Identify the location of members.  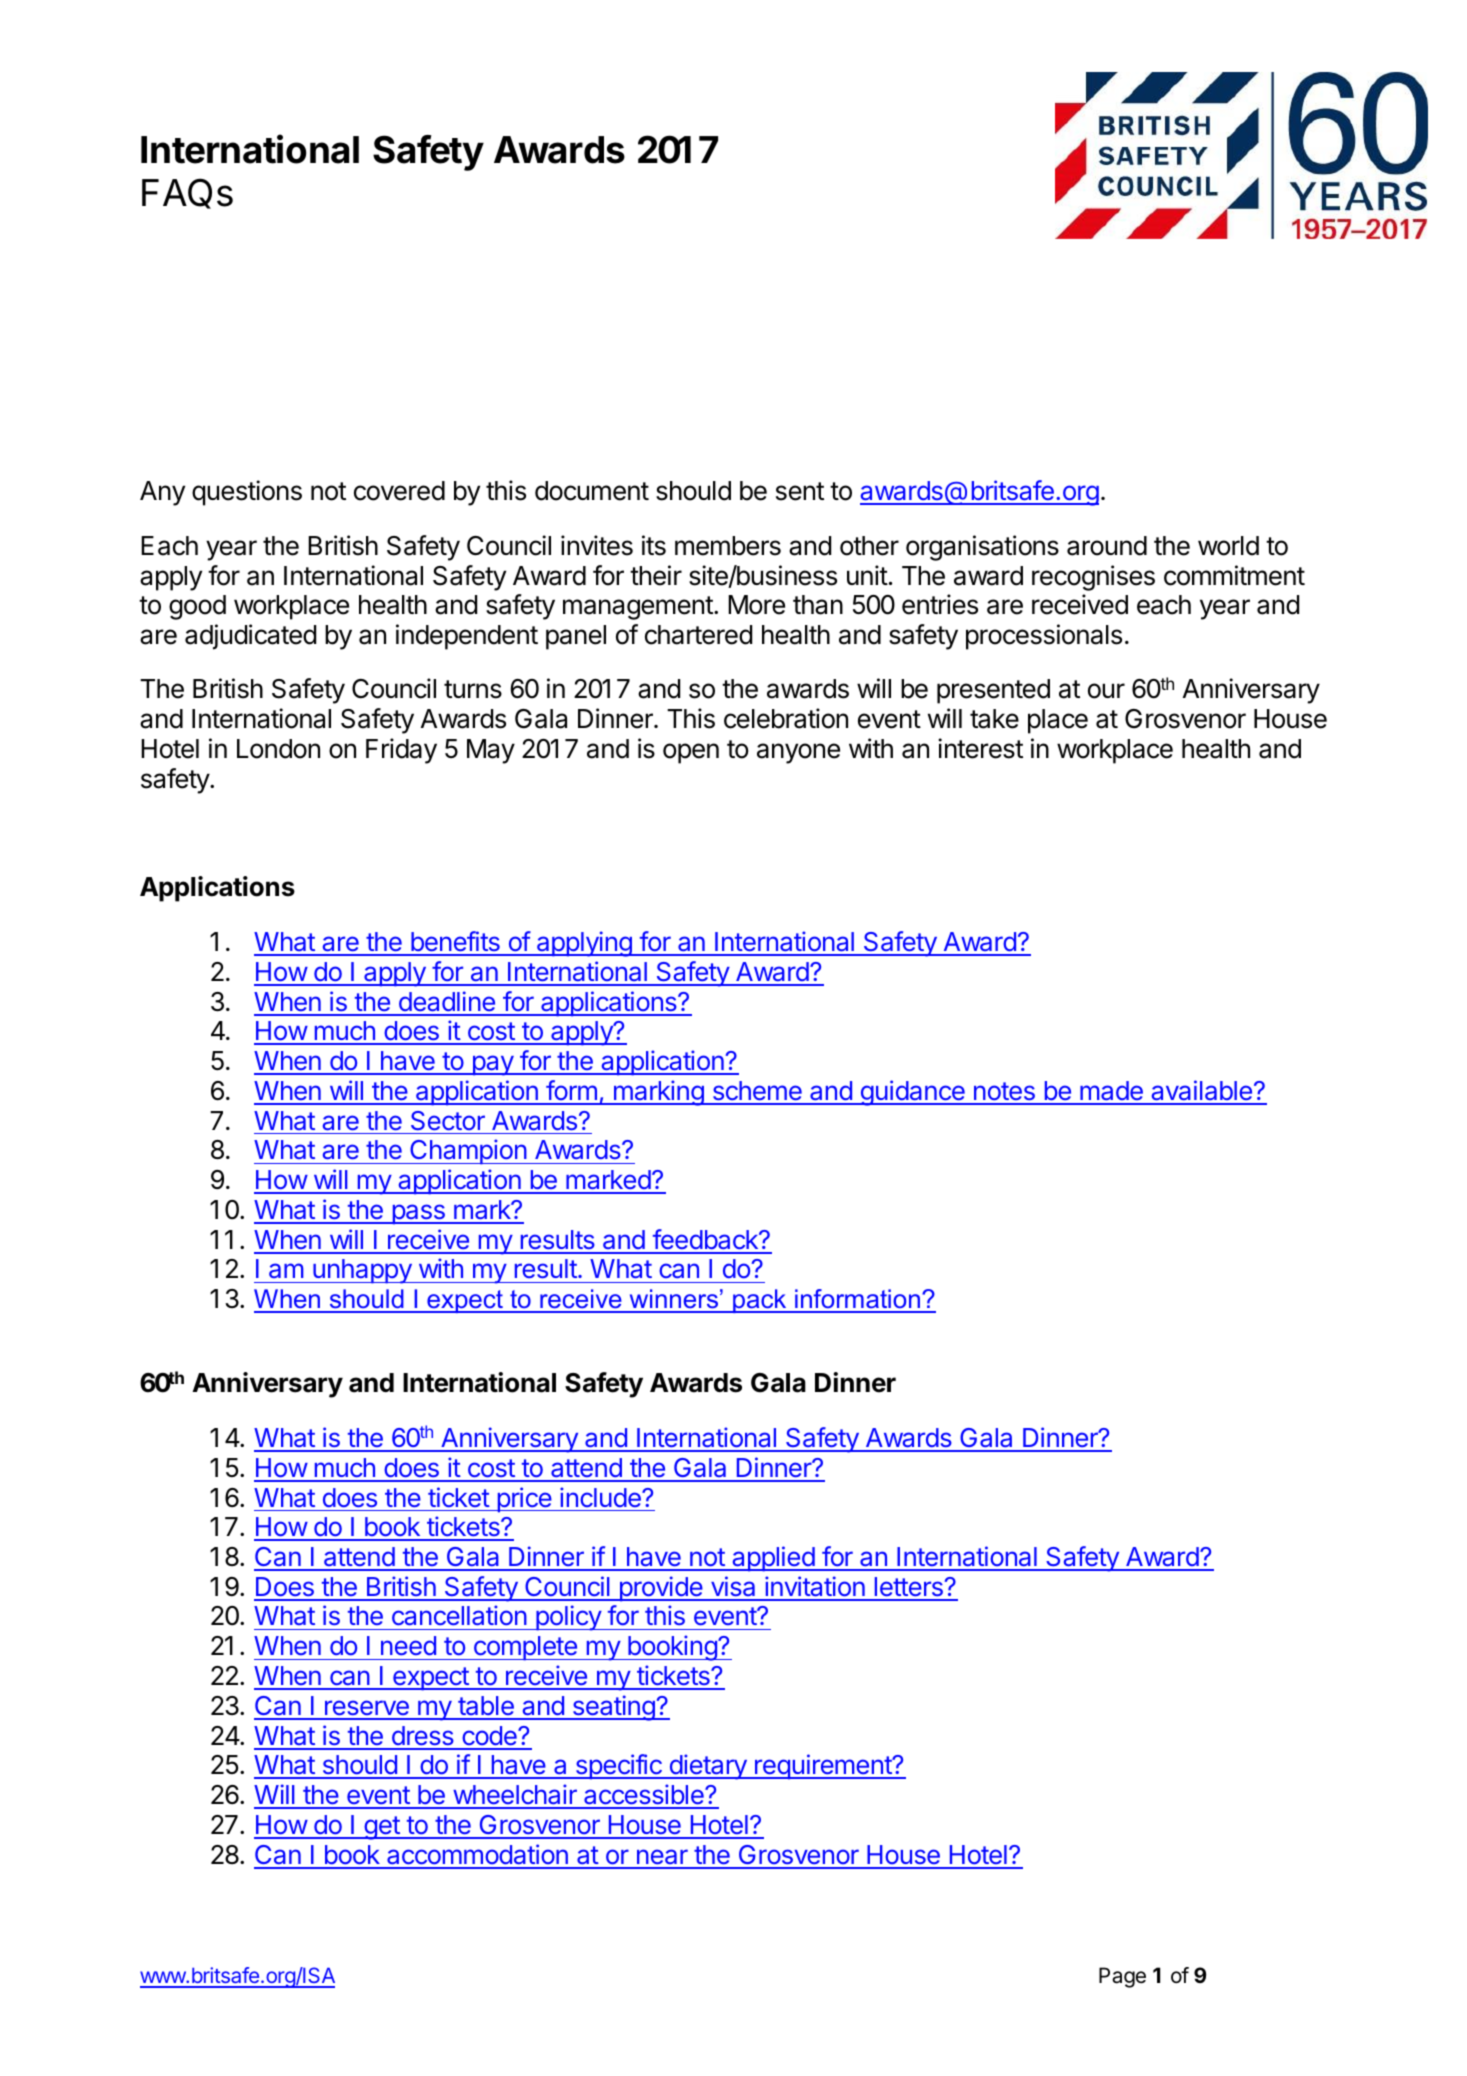
(728, 546).
